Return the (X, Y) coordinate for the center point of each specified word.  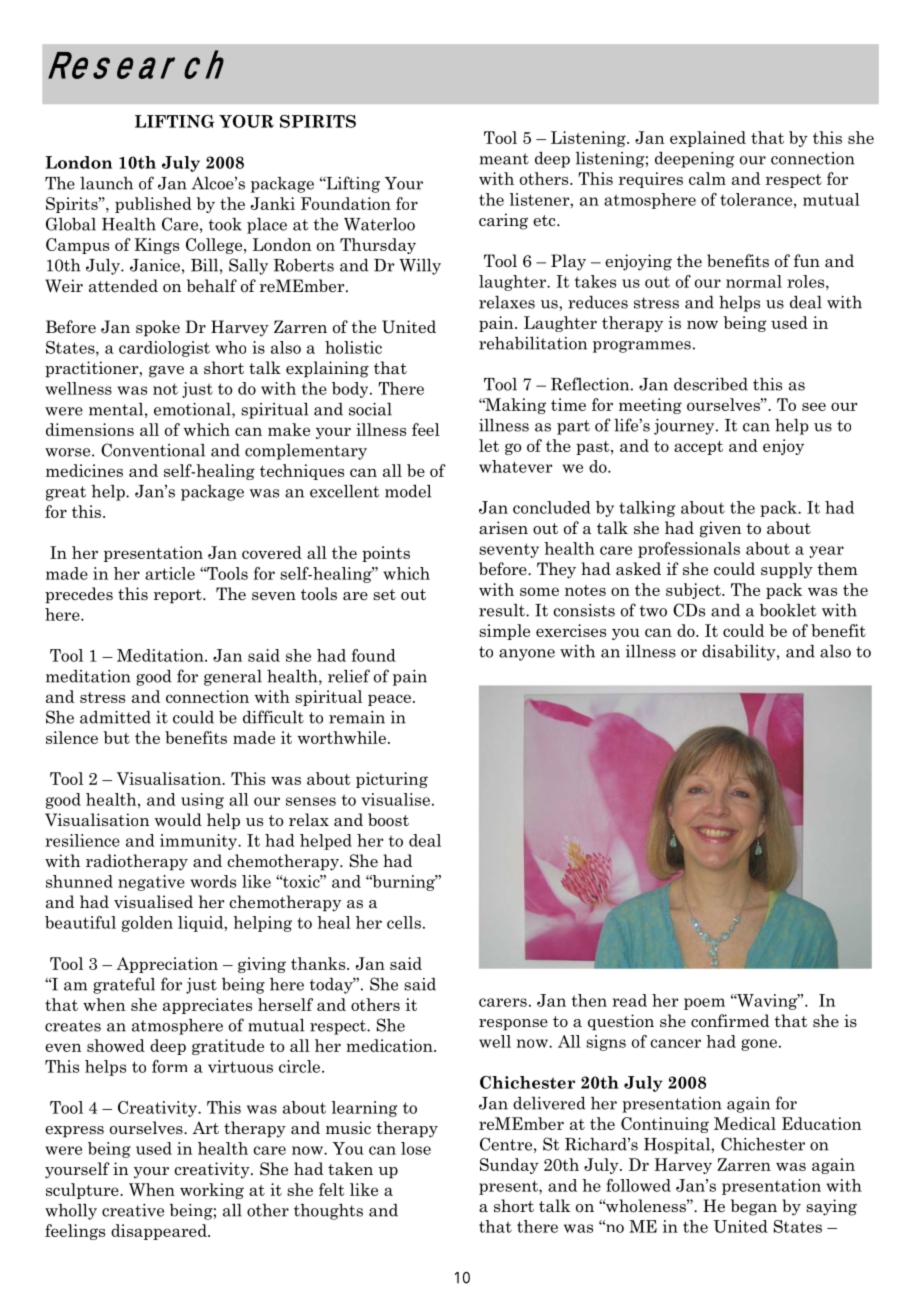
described (711, 384)
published (153, 205)
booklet (788, 610)
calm (707, 178)
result (503, 610)
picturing (392, 780)
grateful (124, 985)
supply (787, 570)
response (513, 1025)
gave (166, 372)
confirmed (730, 1021)
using (202, 801)
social (370, 409)
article (170, 573)
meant (504, 159)
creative (133, 1210)
